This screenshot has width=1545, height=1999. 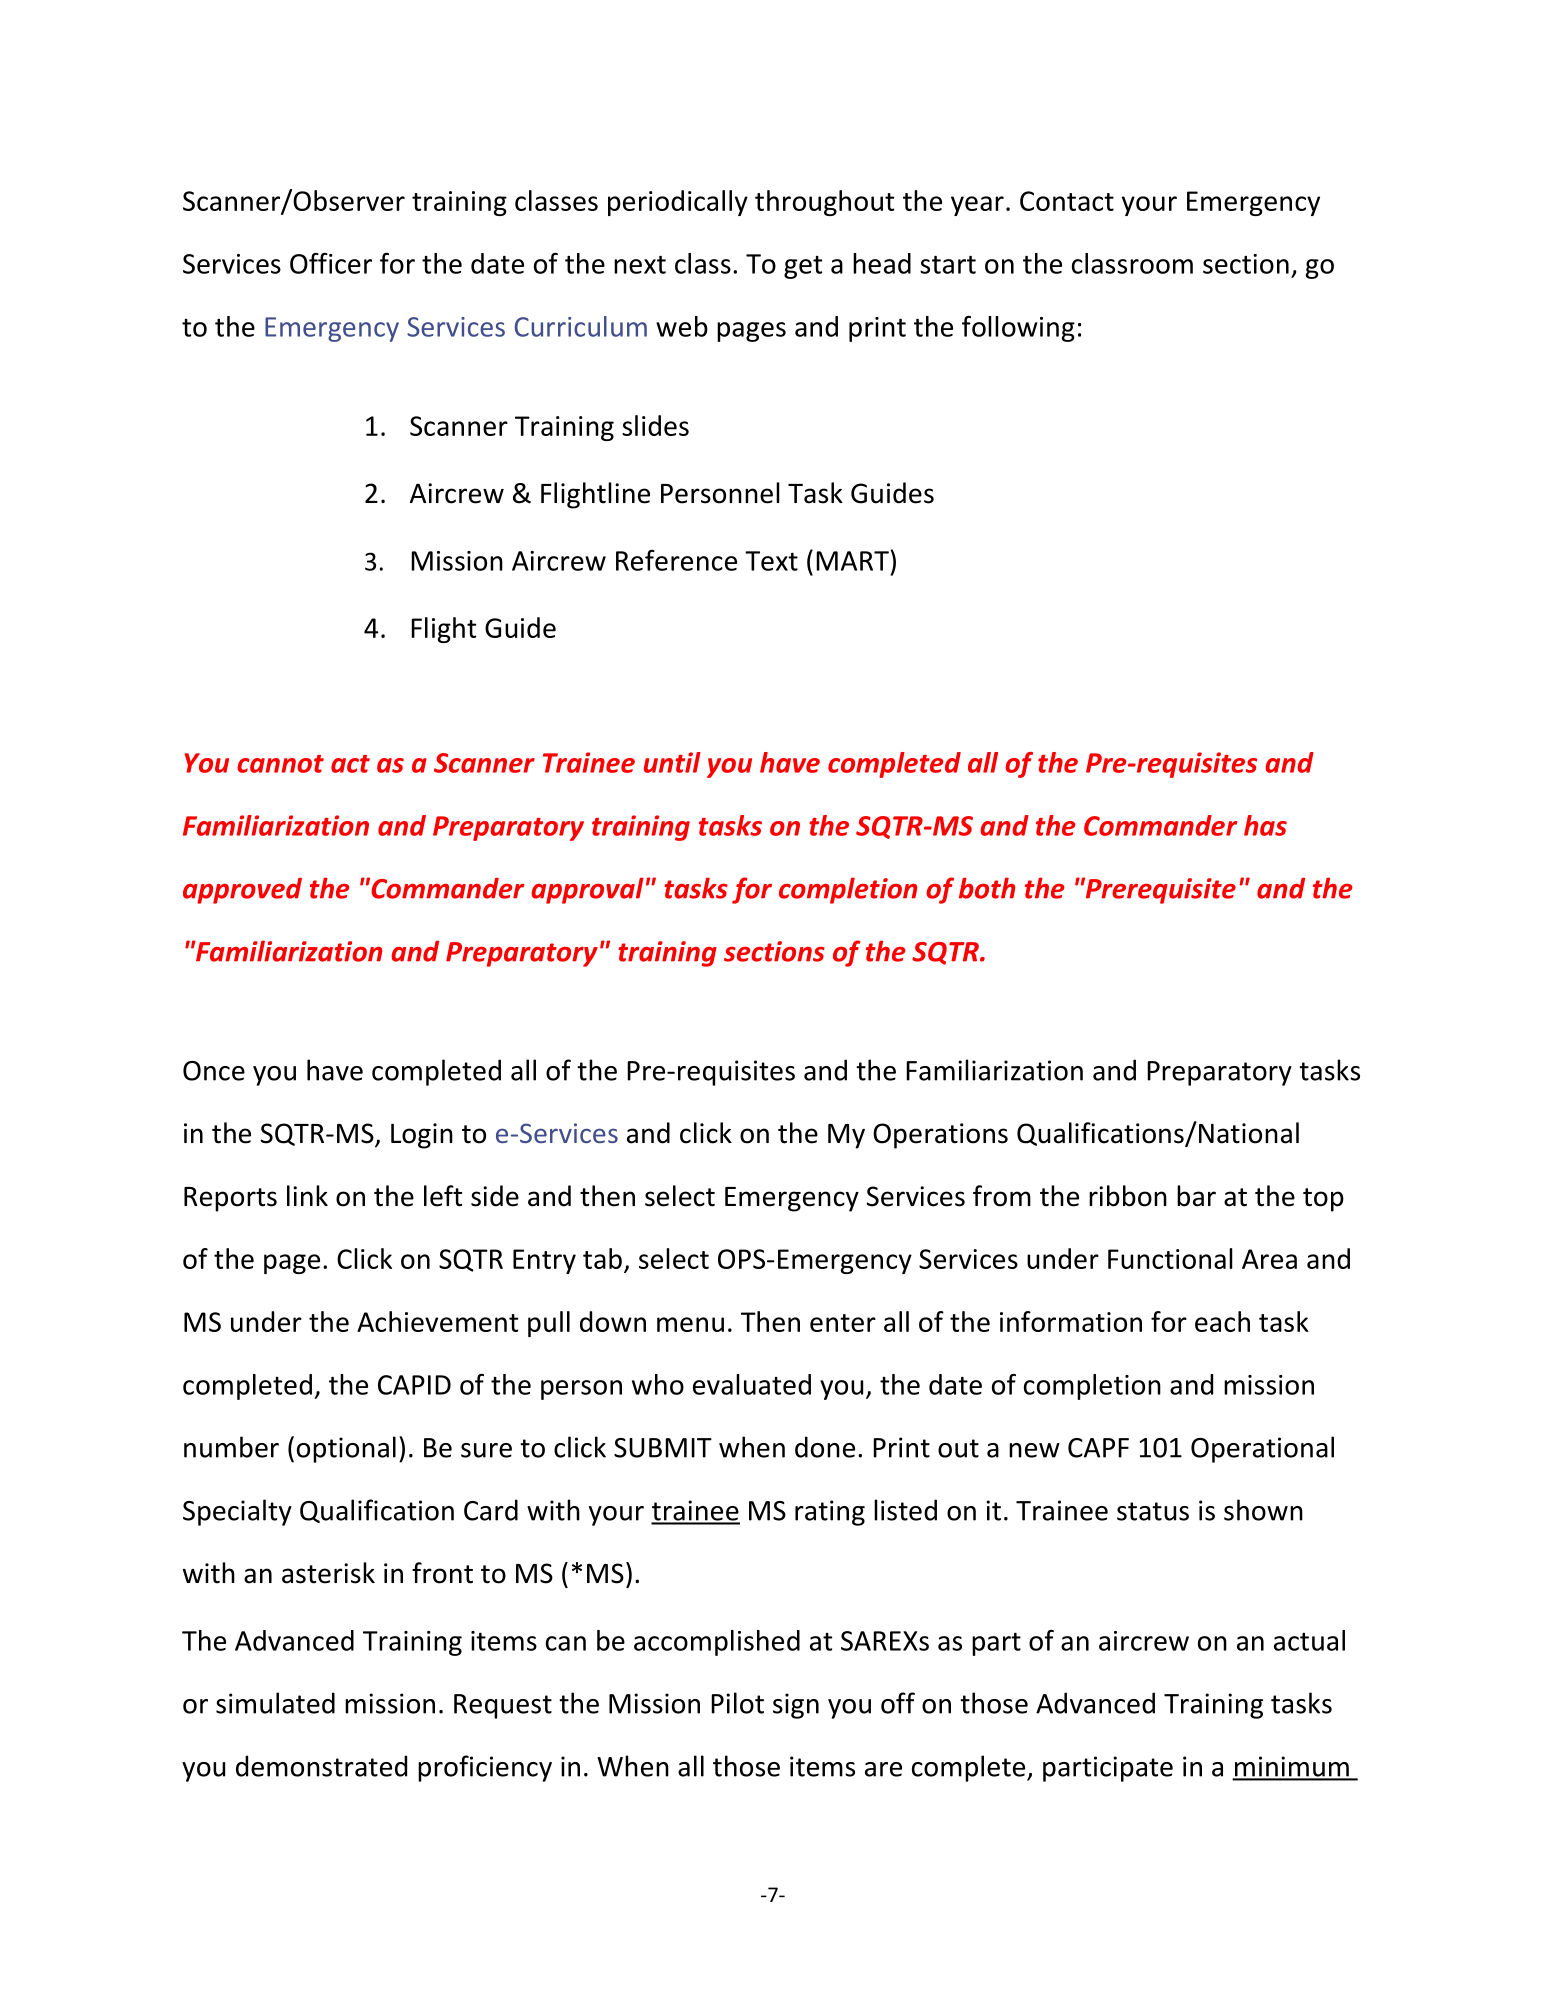 I want to click on Functional, so click(x=1170, y=1258).
